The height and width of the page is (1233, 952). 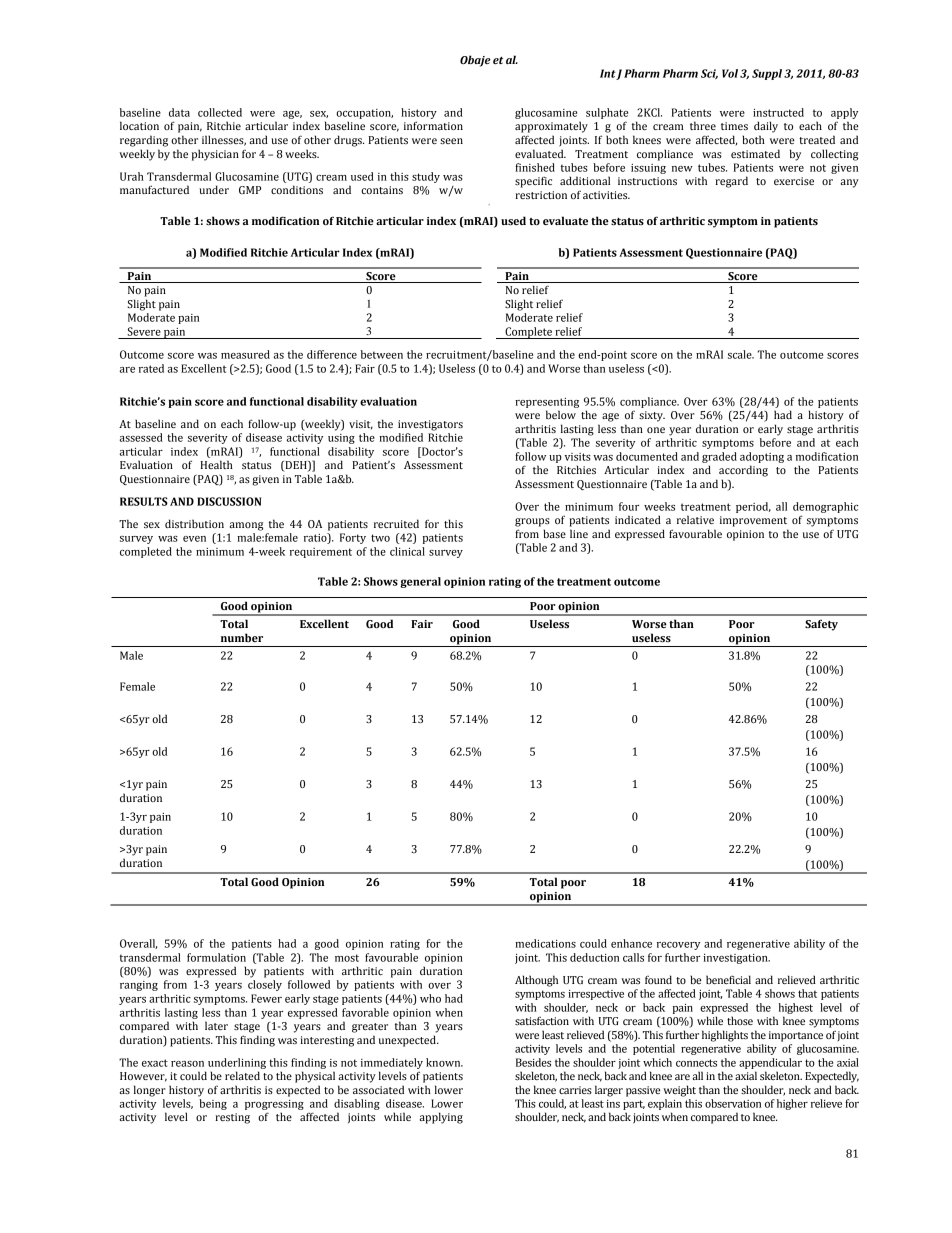 What do you see at coordinates (770, 1063) in the page?
I see `appendicular` at bounding box center [770, 1063].
